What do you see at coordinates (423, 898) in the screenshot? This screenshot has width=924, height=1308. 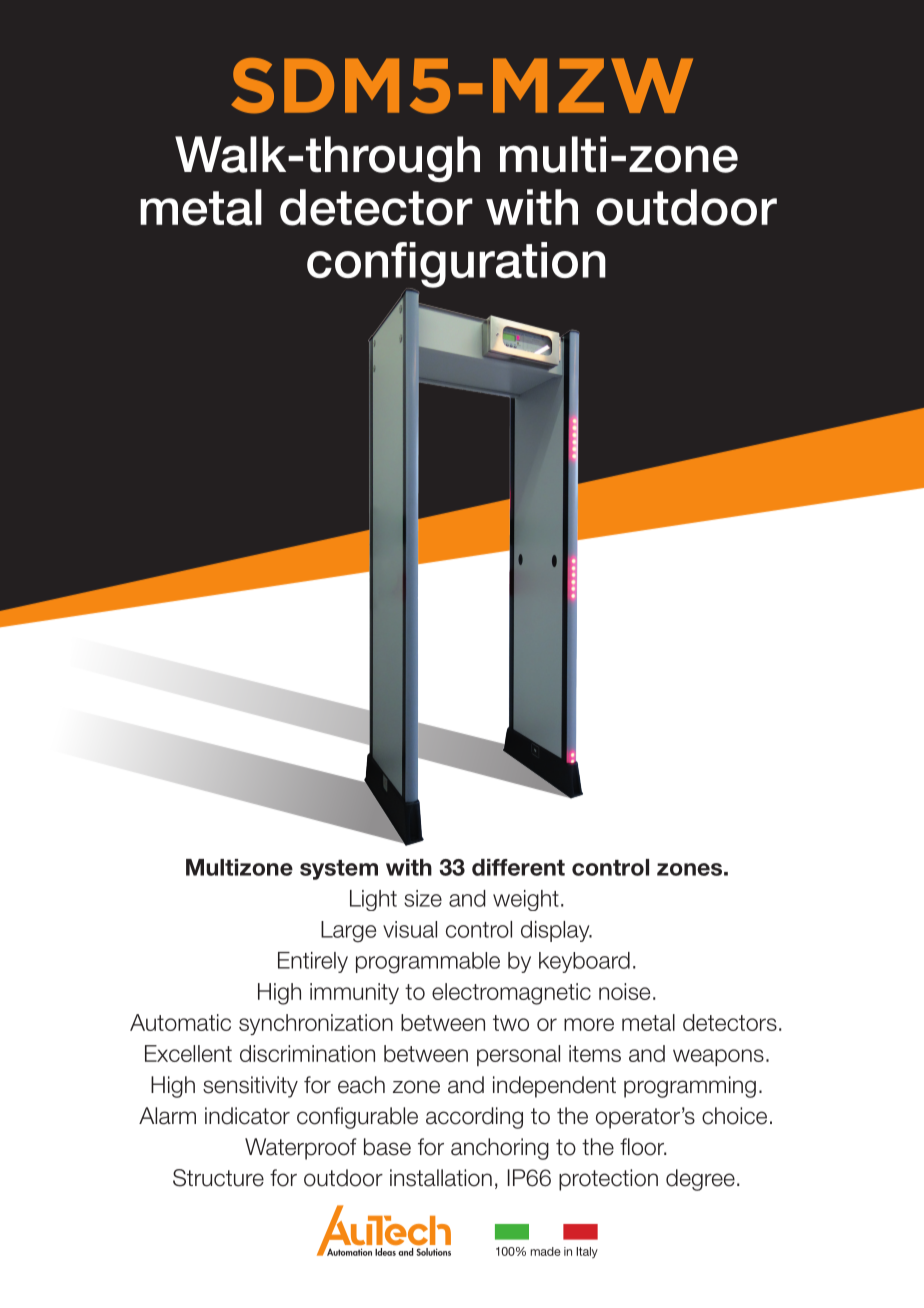 I see `size` at bounding box center [423, 898].
